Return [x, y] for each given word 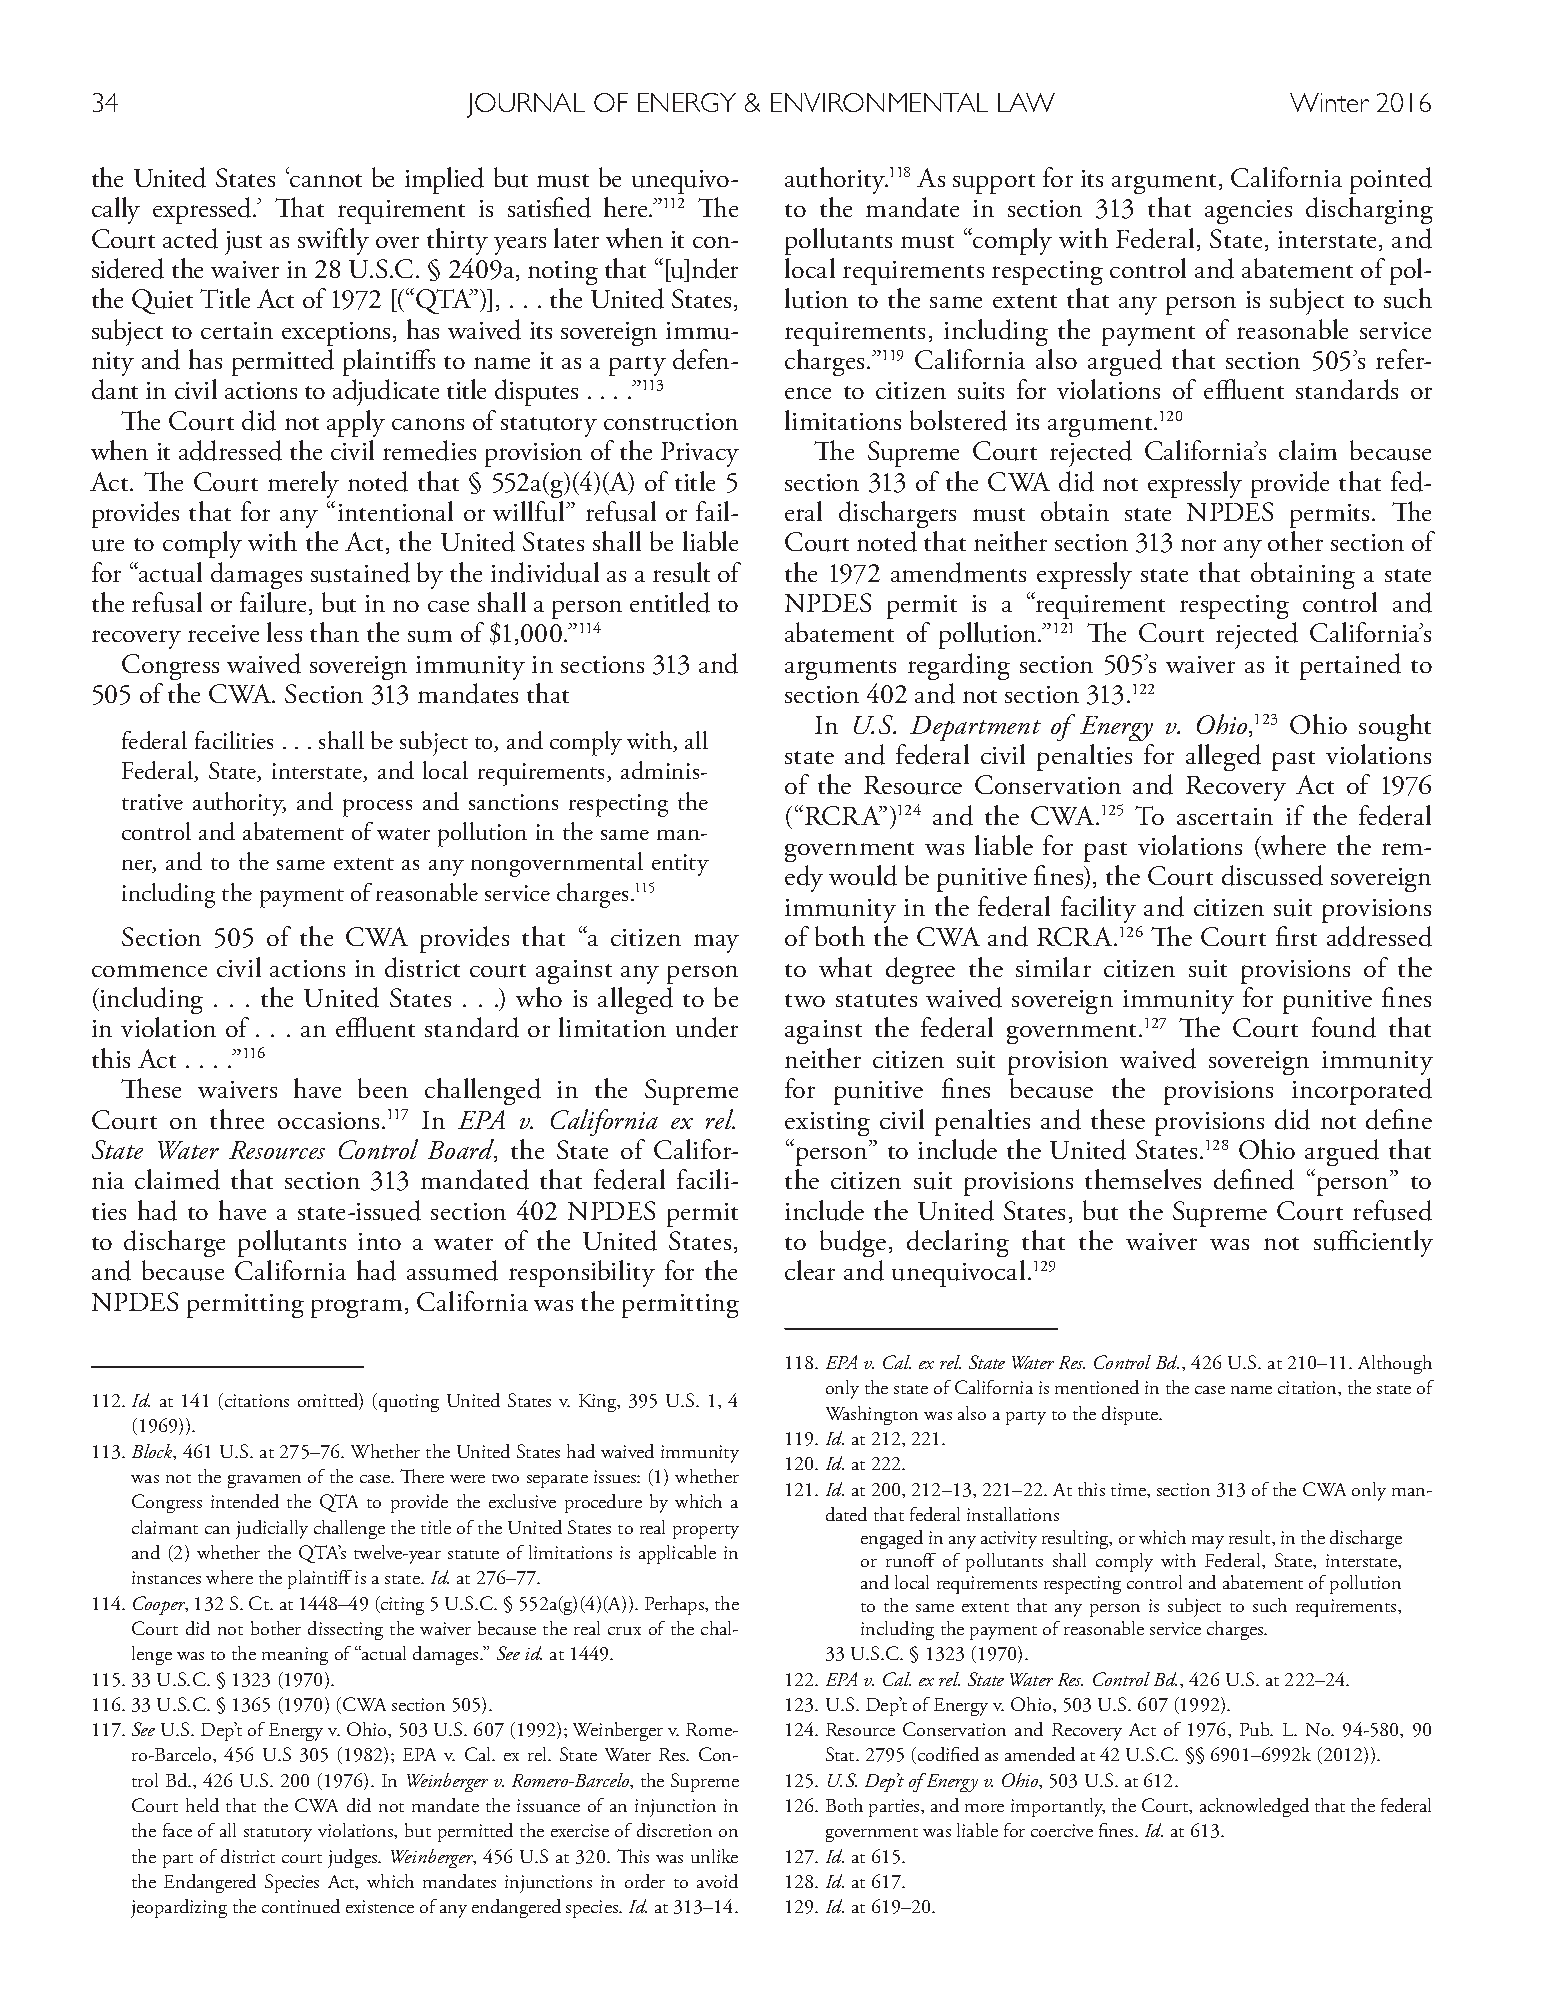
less [284, 632]
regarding [959, 666]
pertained [1350, 666]
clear [810, 1270]
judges [354, 1858]
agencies [1248, 212]
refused [1392, 1210]
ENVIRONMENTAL [879, 102]
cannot [325, 179]
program [356, 1308]
